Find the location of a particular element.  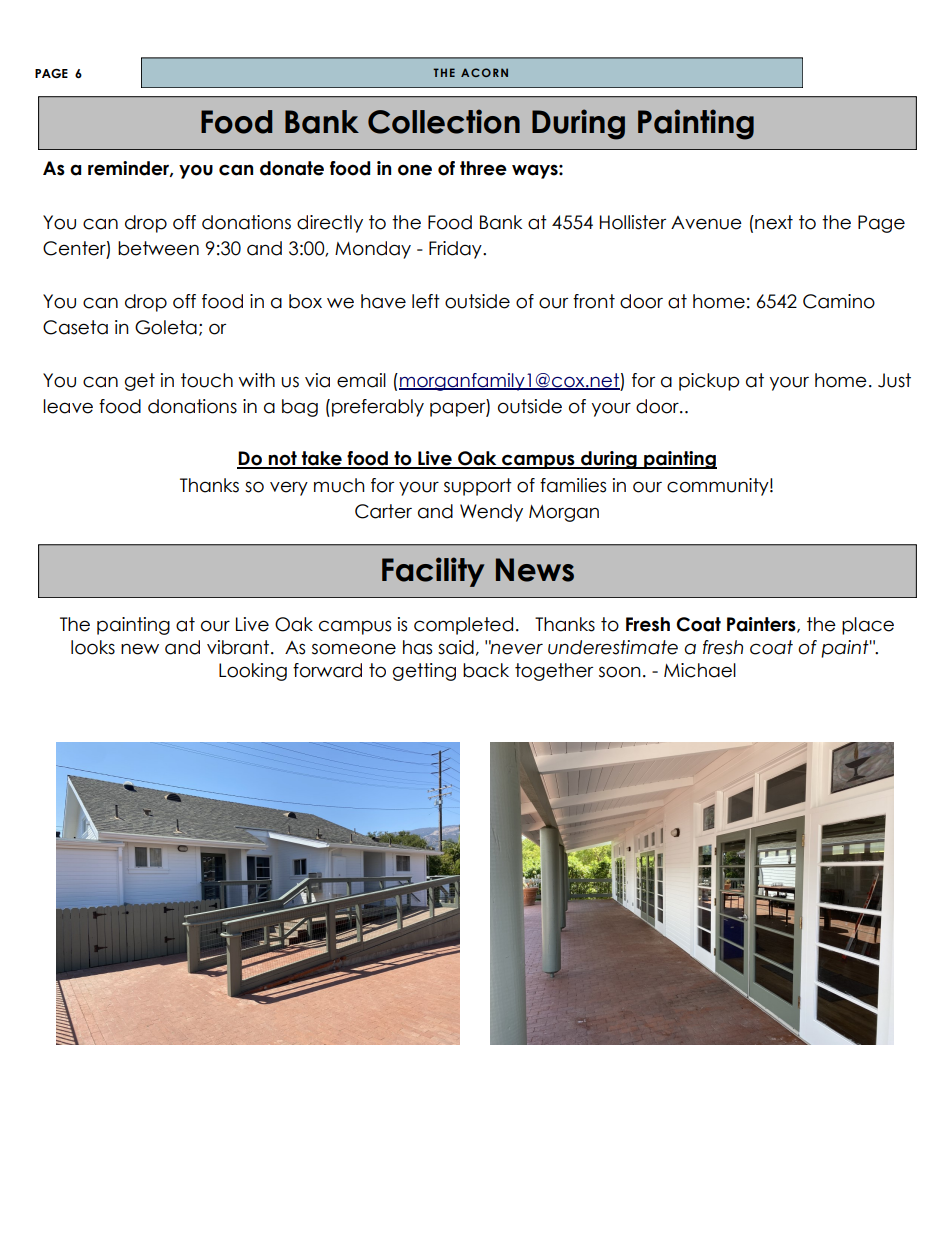

preferably is located at coordinates (378, 408).
